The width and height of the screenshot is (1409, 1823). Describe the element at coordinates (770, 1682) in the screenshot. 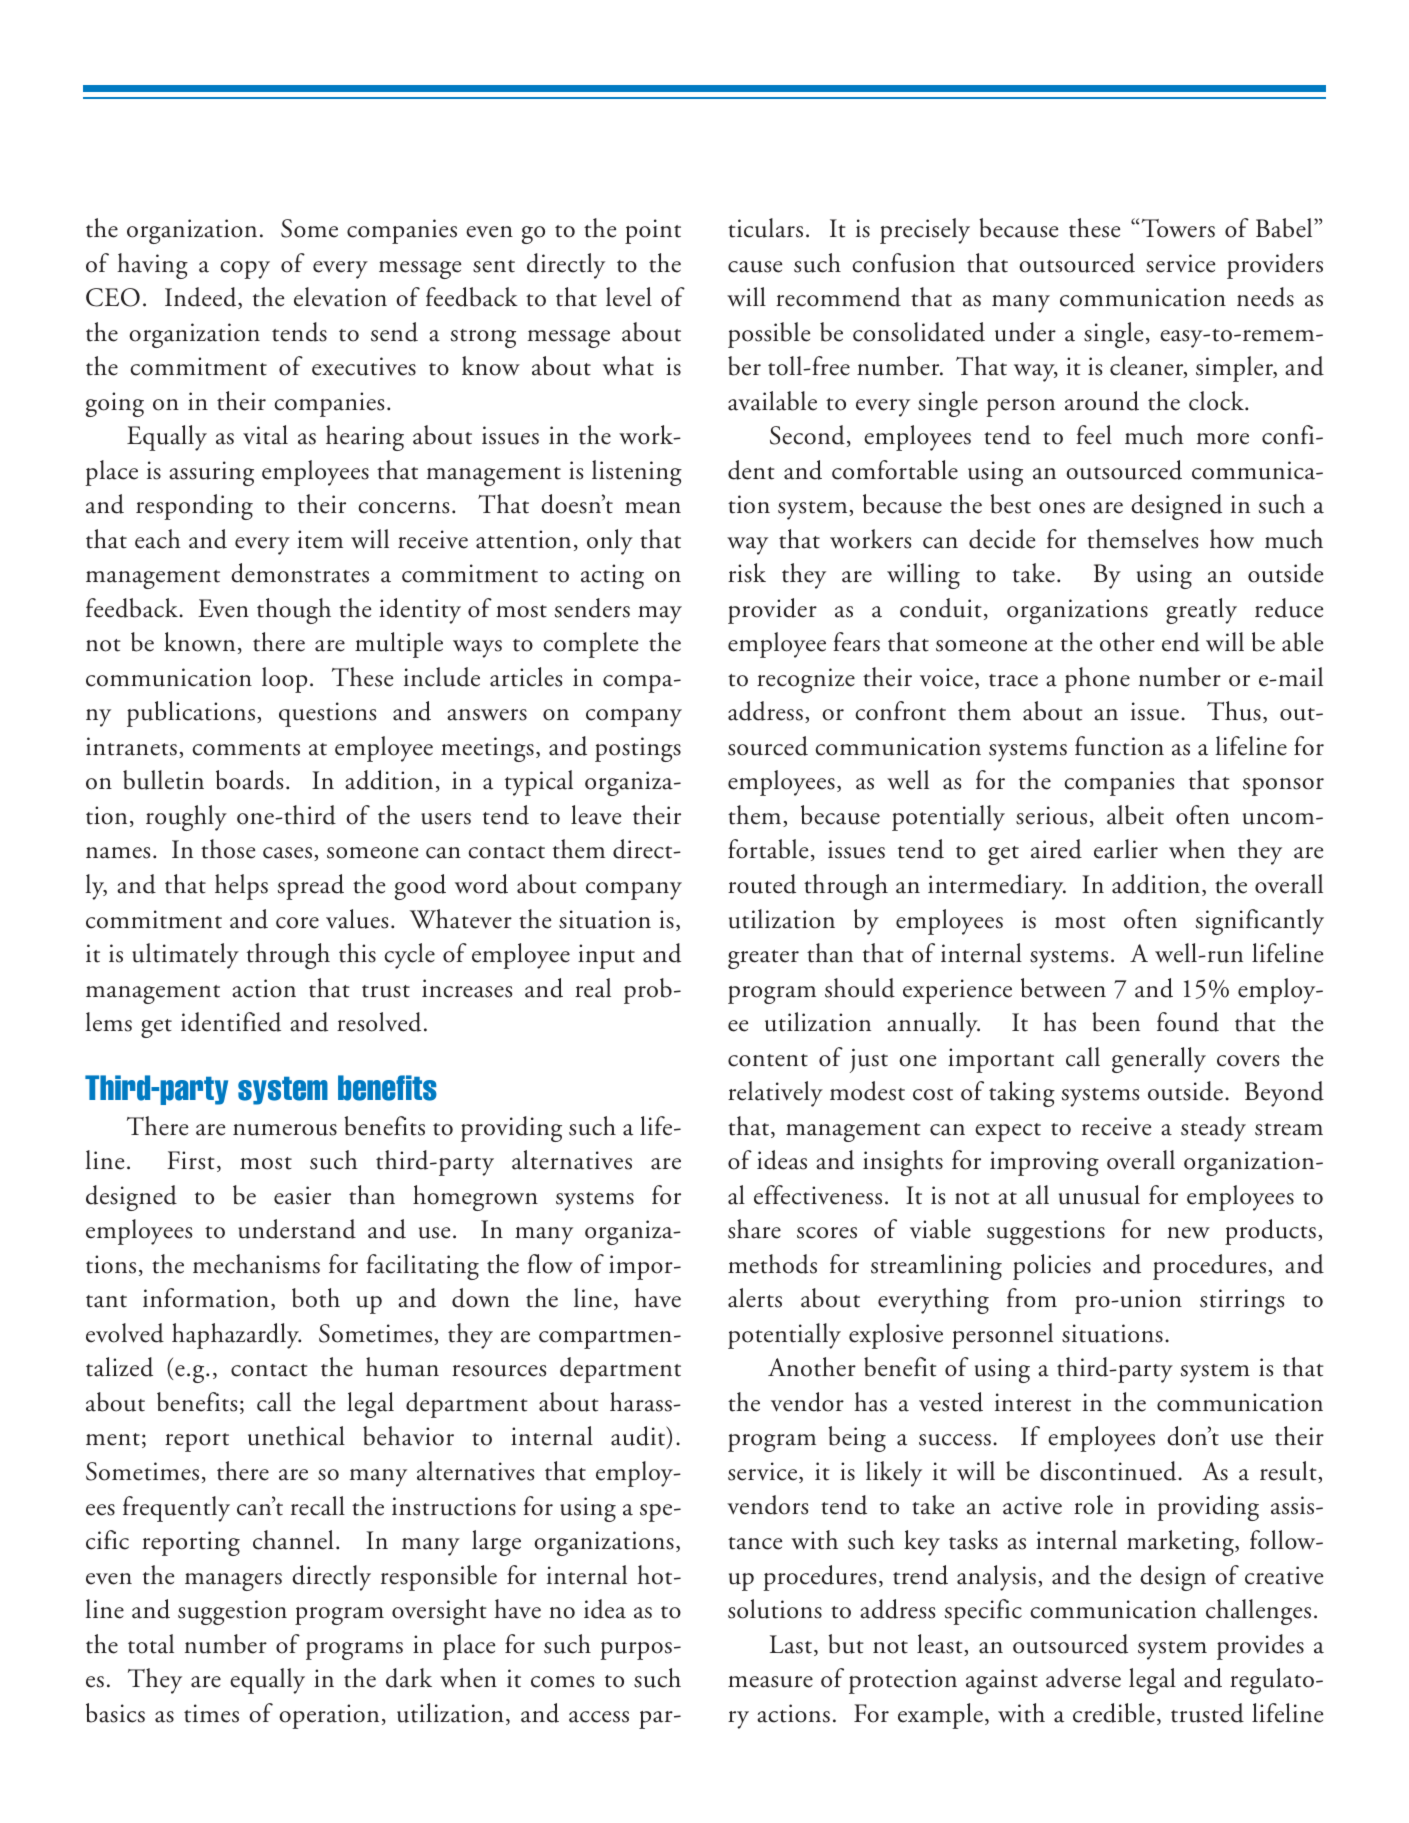

I see `measure` at that location.
